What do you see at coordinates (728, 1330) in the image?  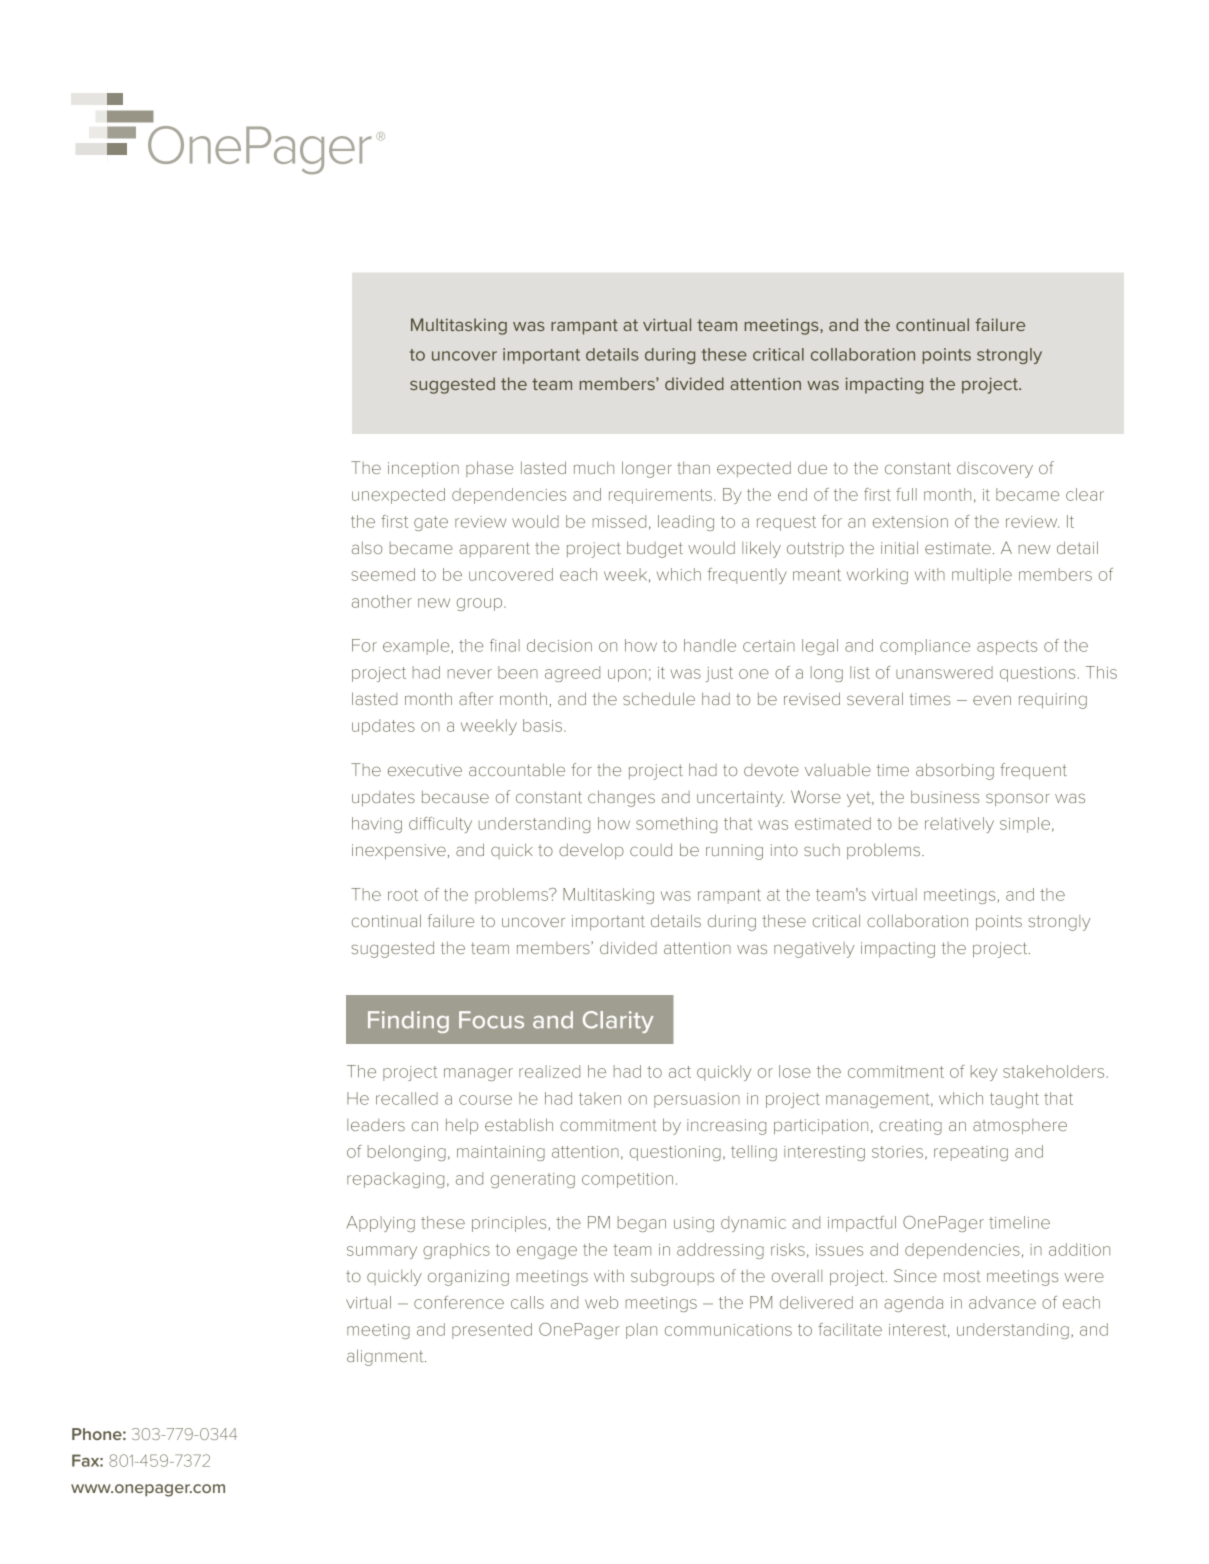 I see `communications` at bounding box center [728, 1330].
